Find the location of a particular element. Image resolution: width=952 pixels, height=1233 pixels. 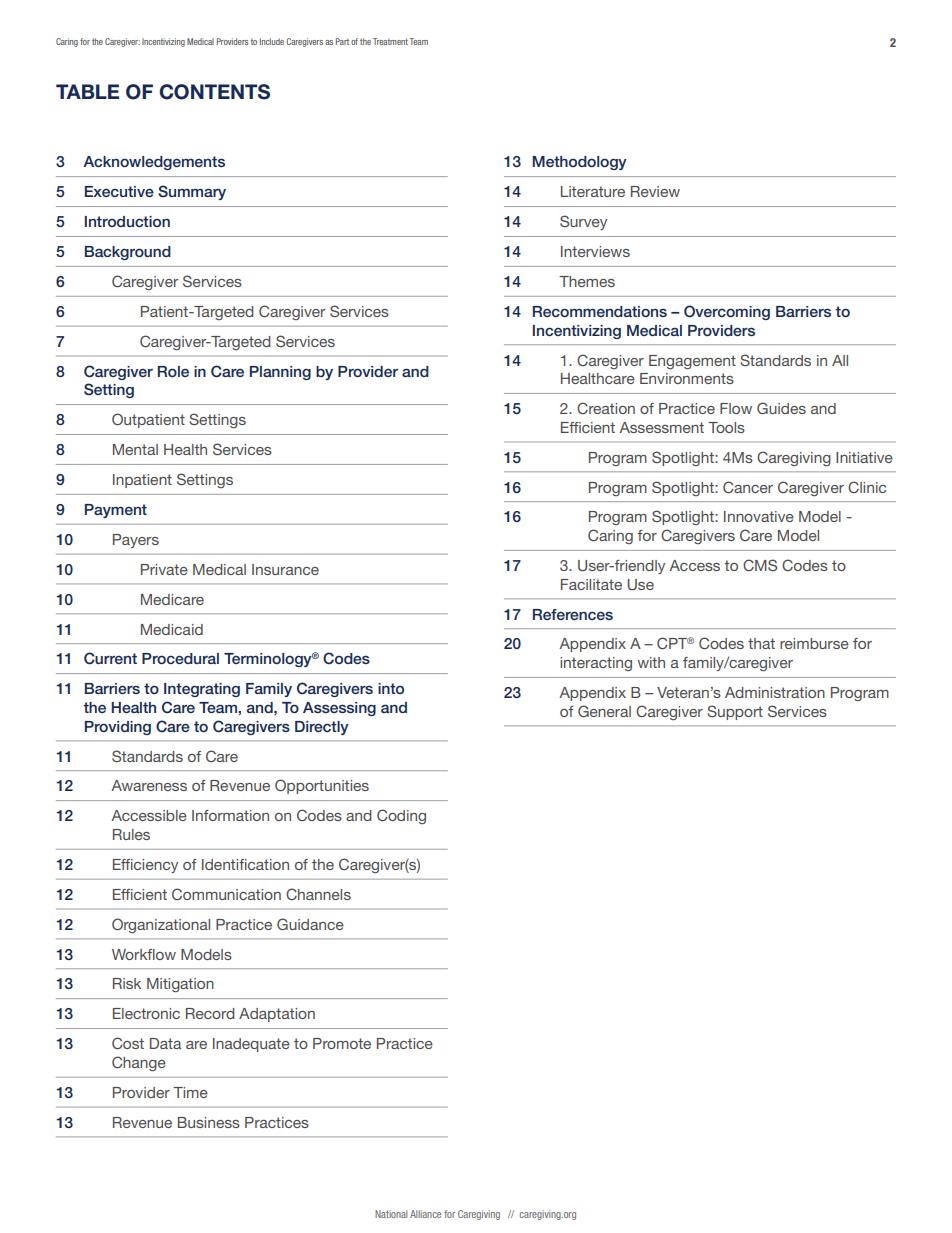

CONTENTS is located at coordinates (214, 92).
